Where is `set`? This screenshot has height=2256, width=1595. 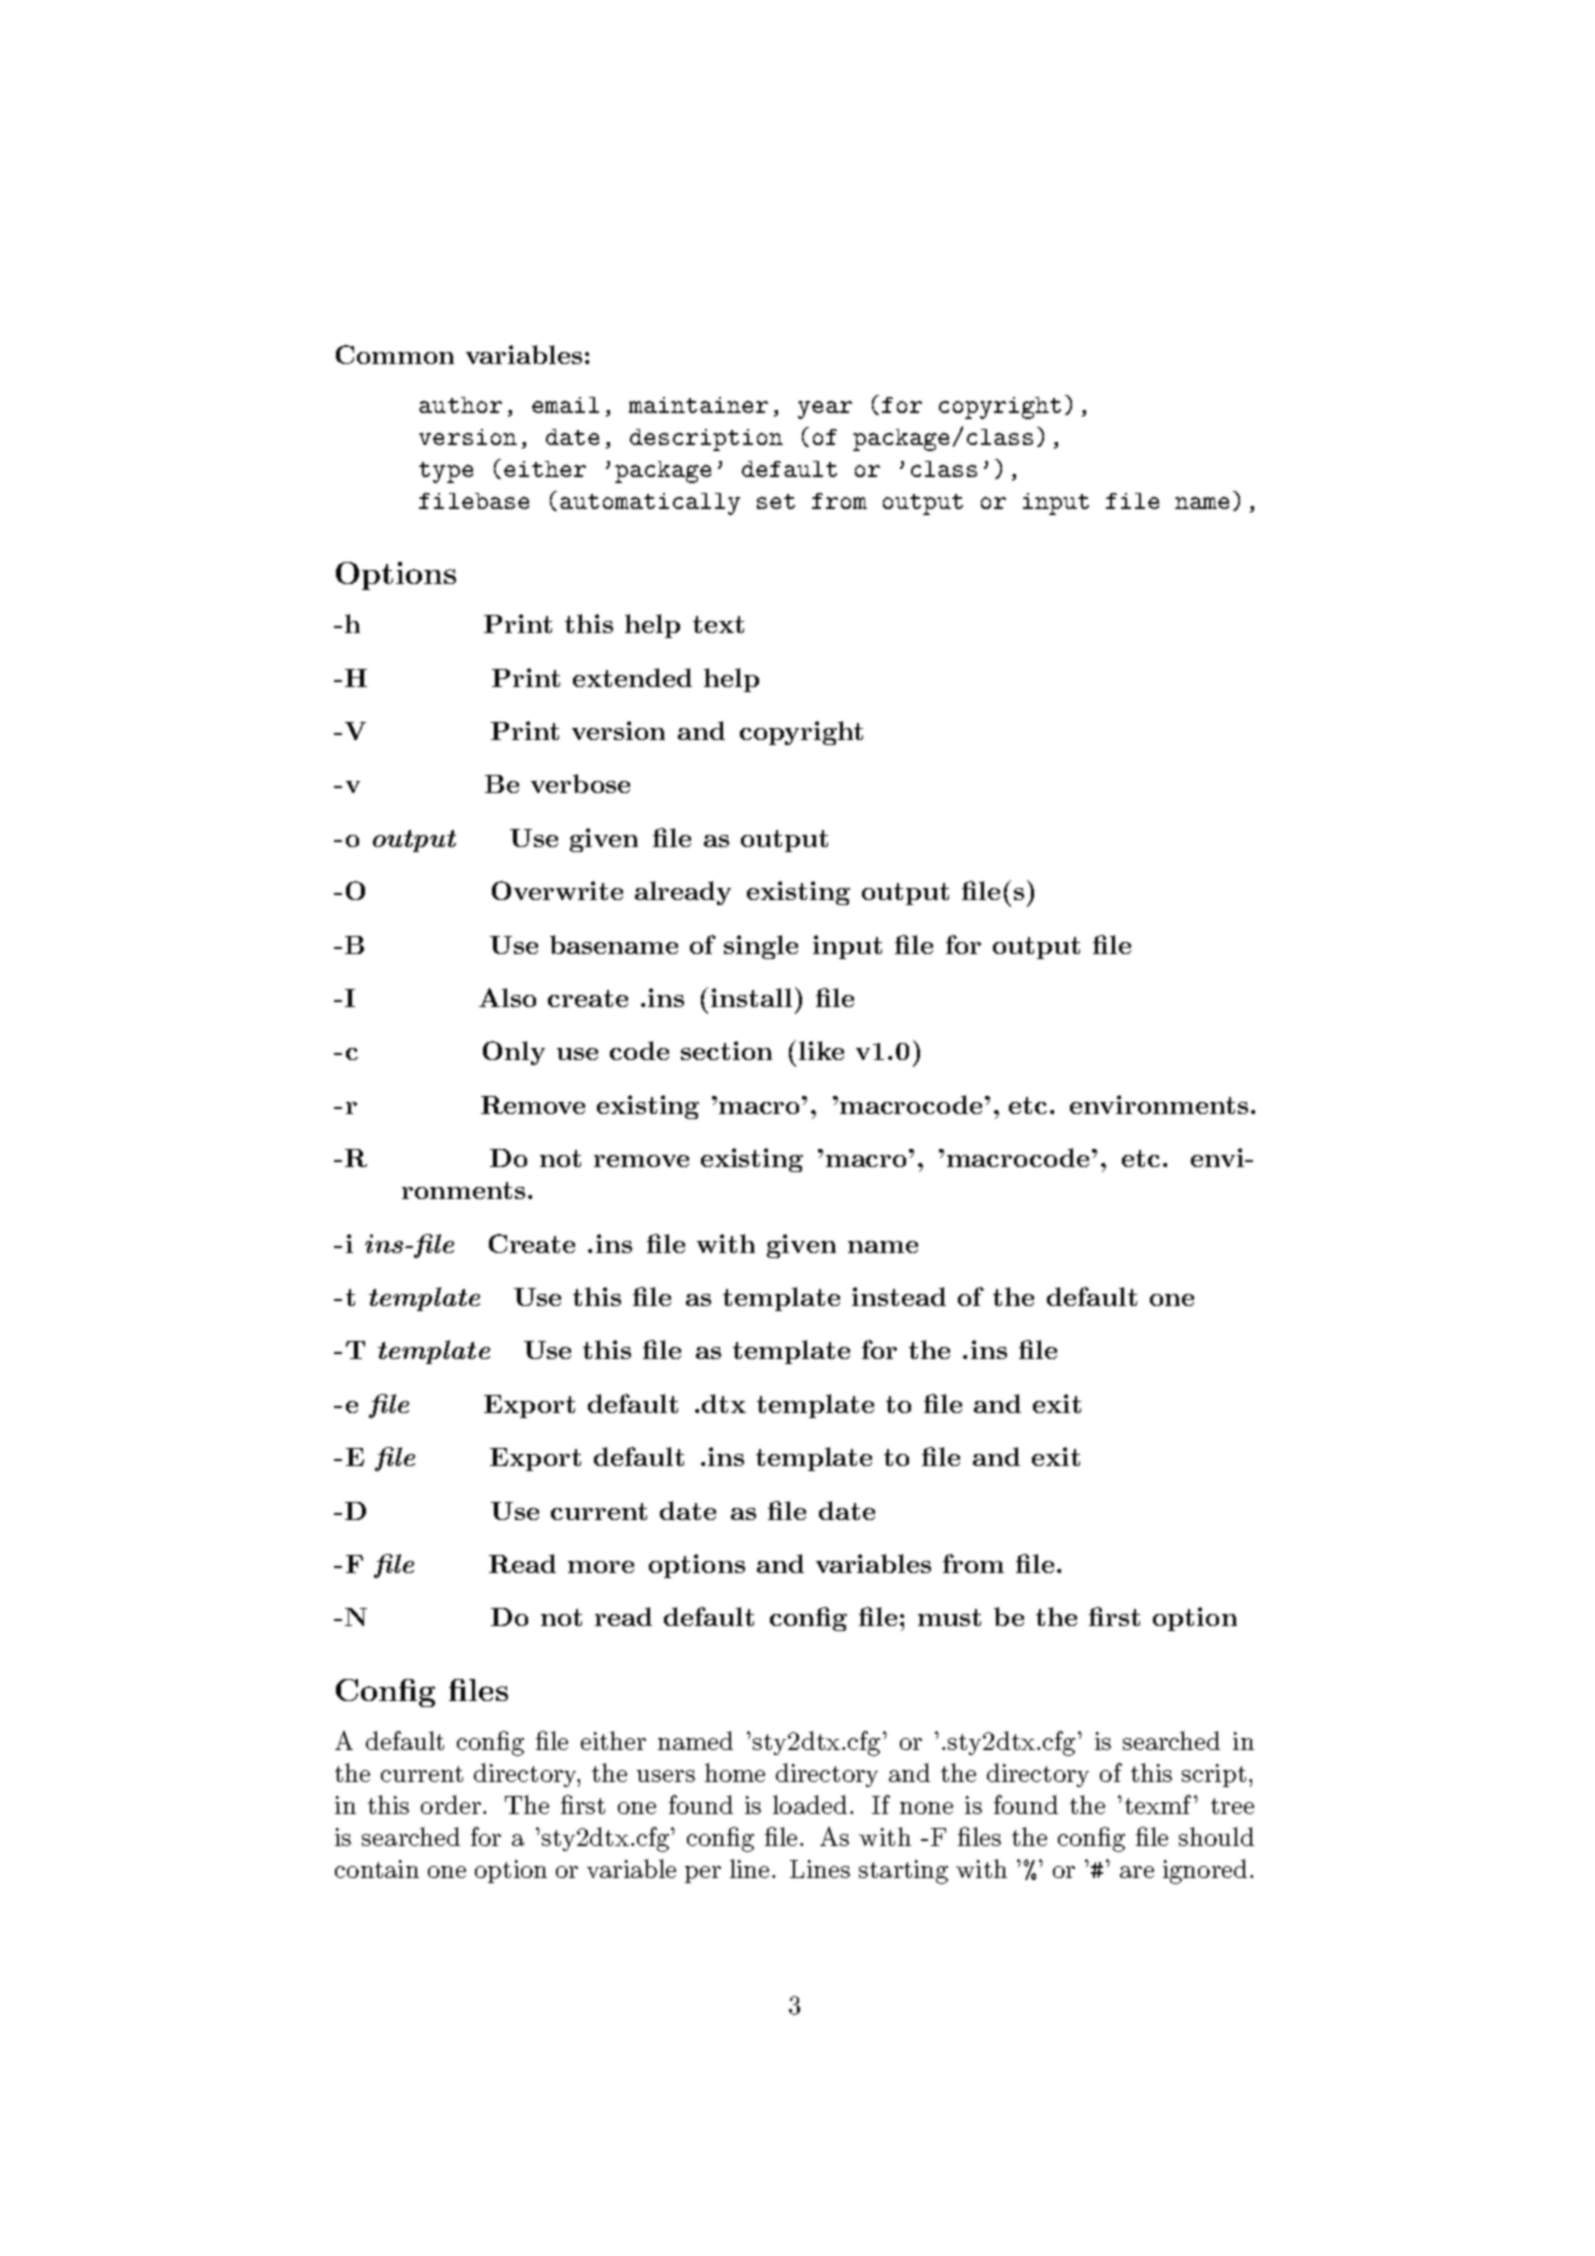 set is located at coordinates (776, 501).
